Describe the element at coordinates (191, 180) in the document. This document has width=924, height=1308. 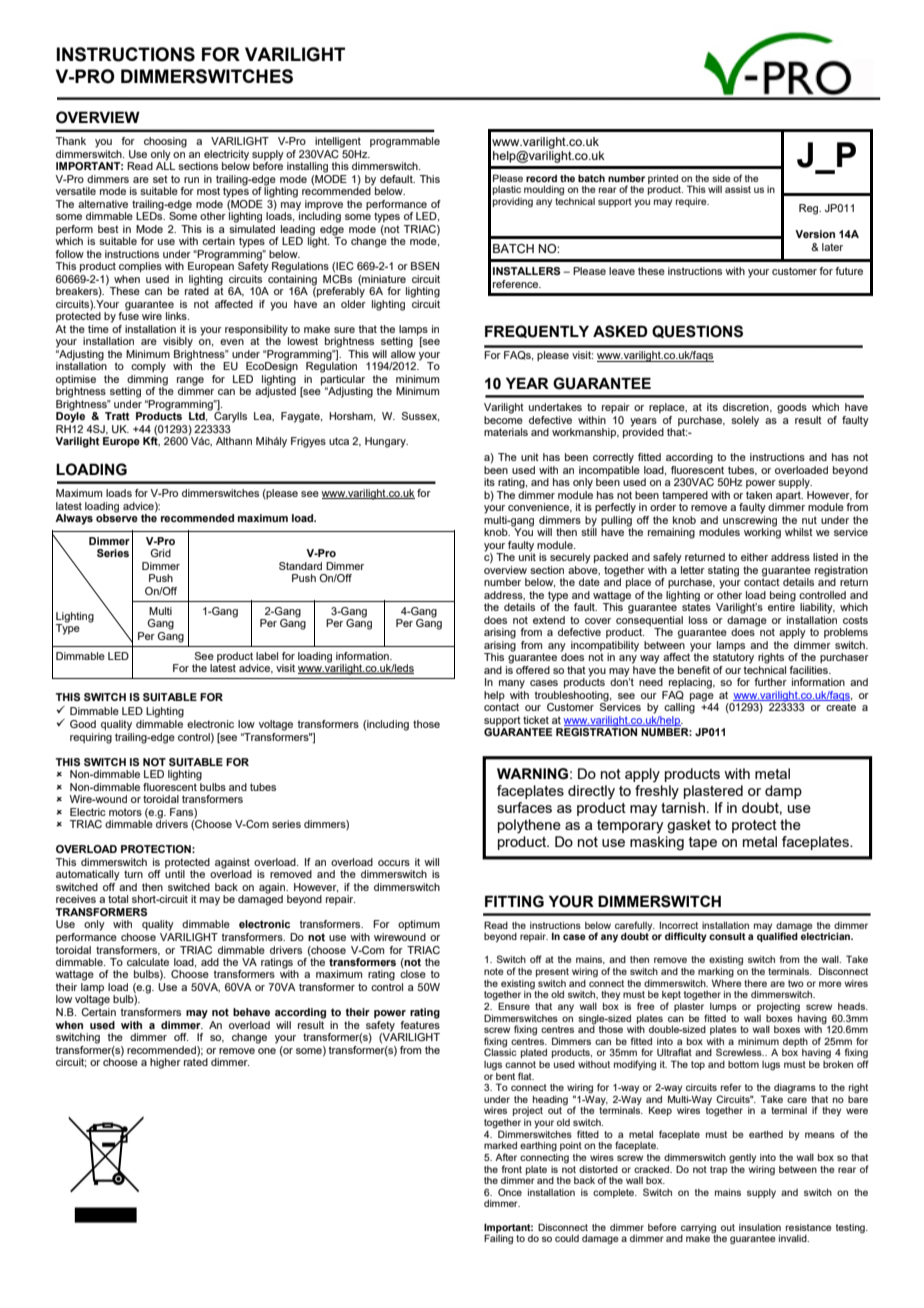
I see `run` at that location.
